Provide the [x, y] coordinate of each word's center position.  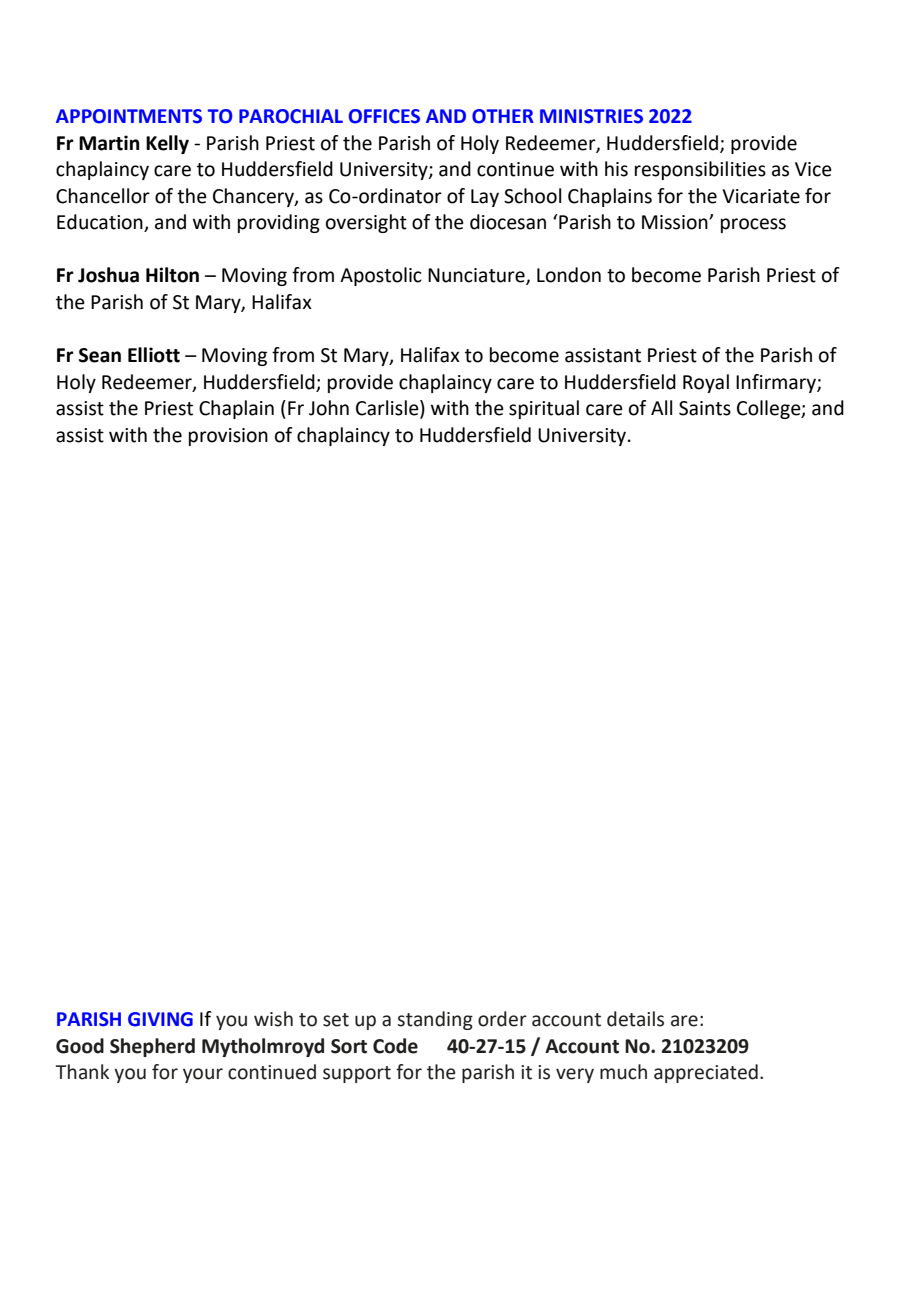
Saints [705, 408]
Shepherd [152, 1047]
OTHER [503, 116]
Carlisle [388, 409]
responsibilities [700, 170]
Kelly [167, 144]
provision [228, 437]
